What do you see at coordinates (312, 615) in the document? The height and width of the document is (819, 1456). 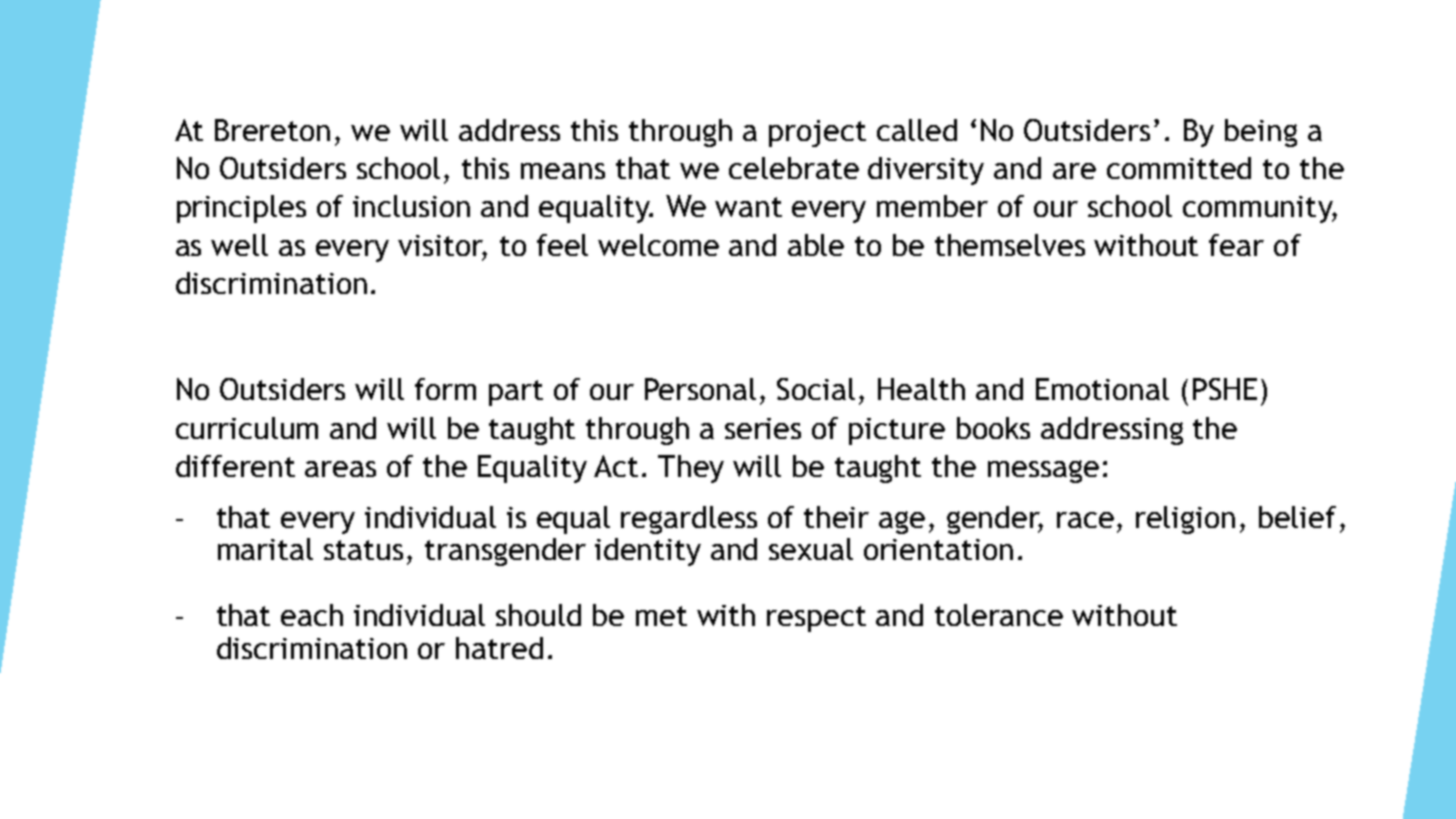 I see `each` at bounding box center [312, 615].
